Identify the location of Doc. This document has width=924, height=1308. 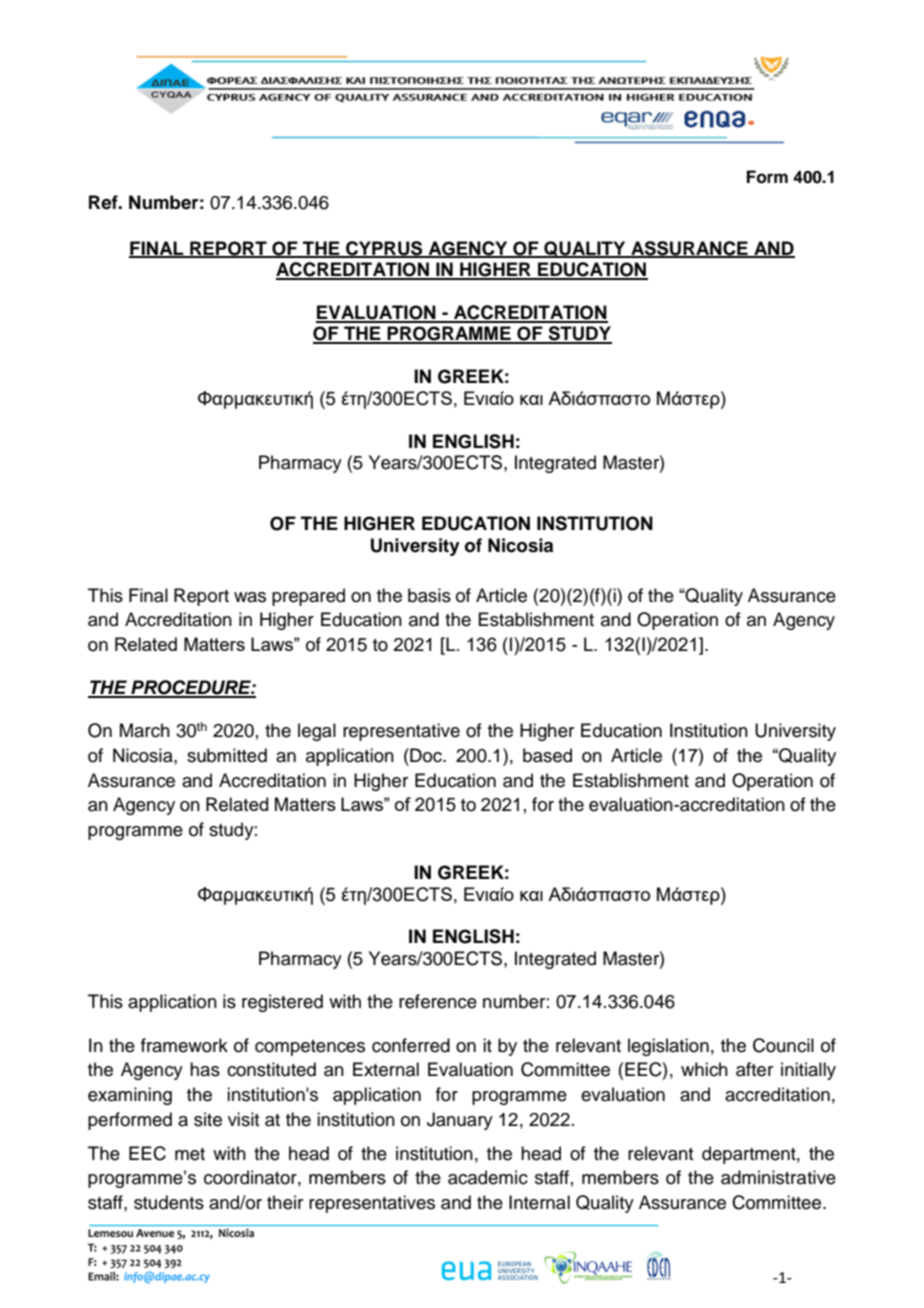
(426, 755).
